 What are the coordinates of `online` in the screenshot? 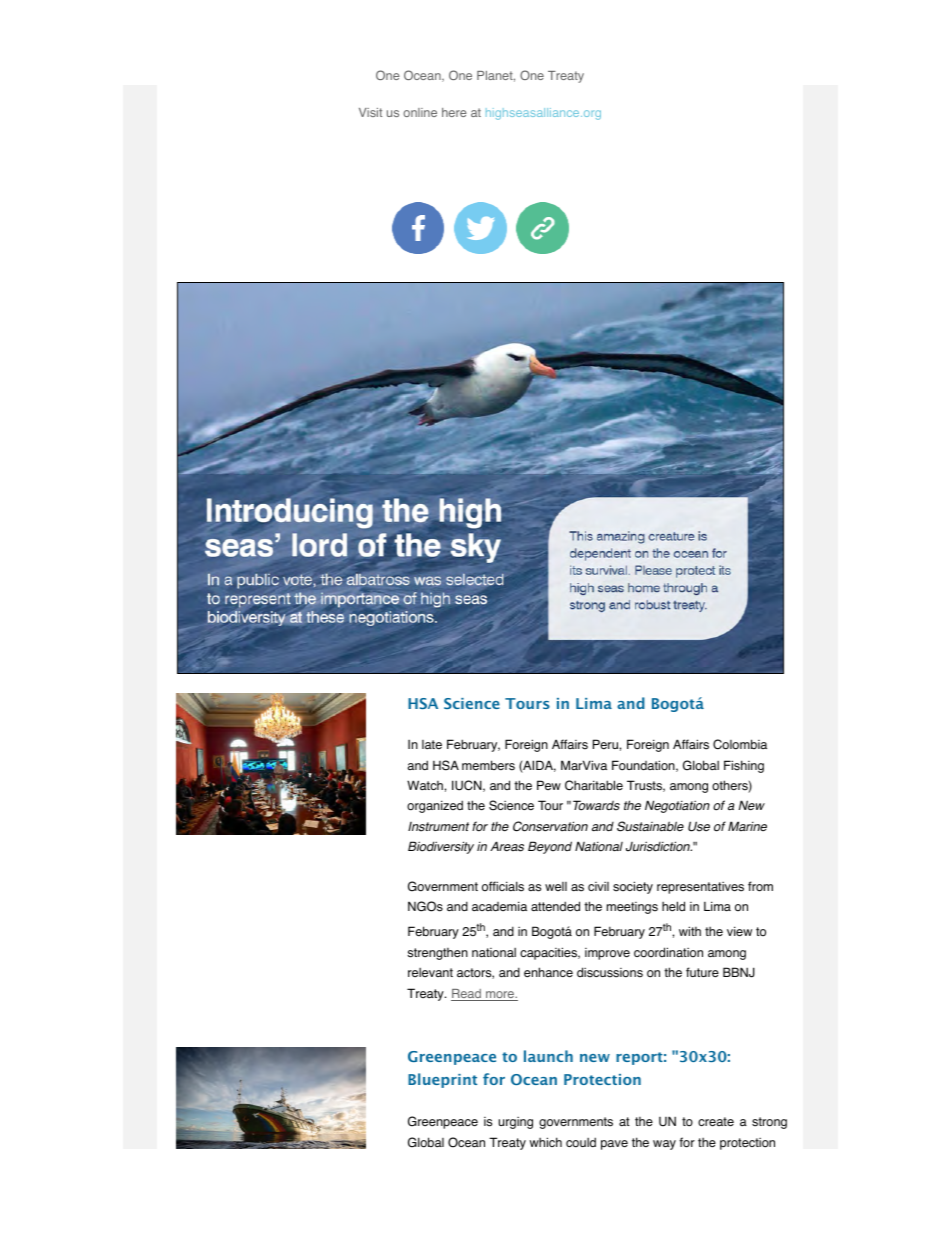 It's located at (420, 112).
